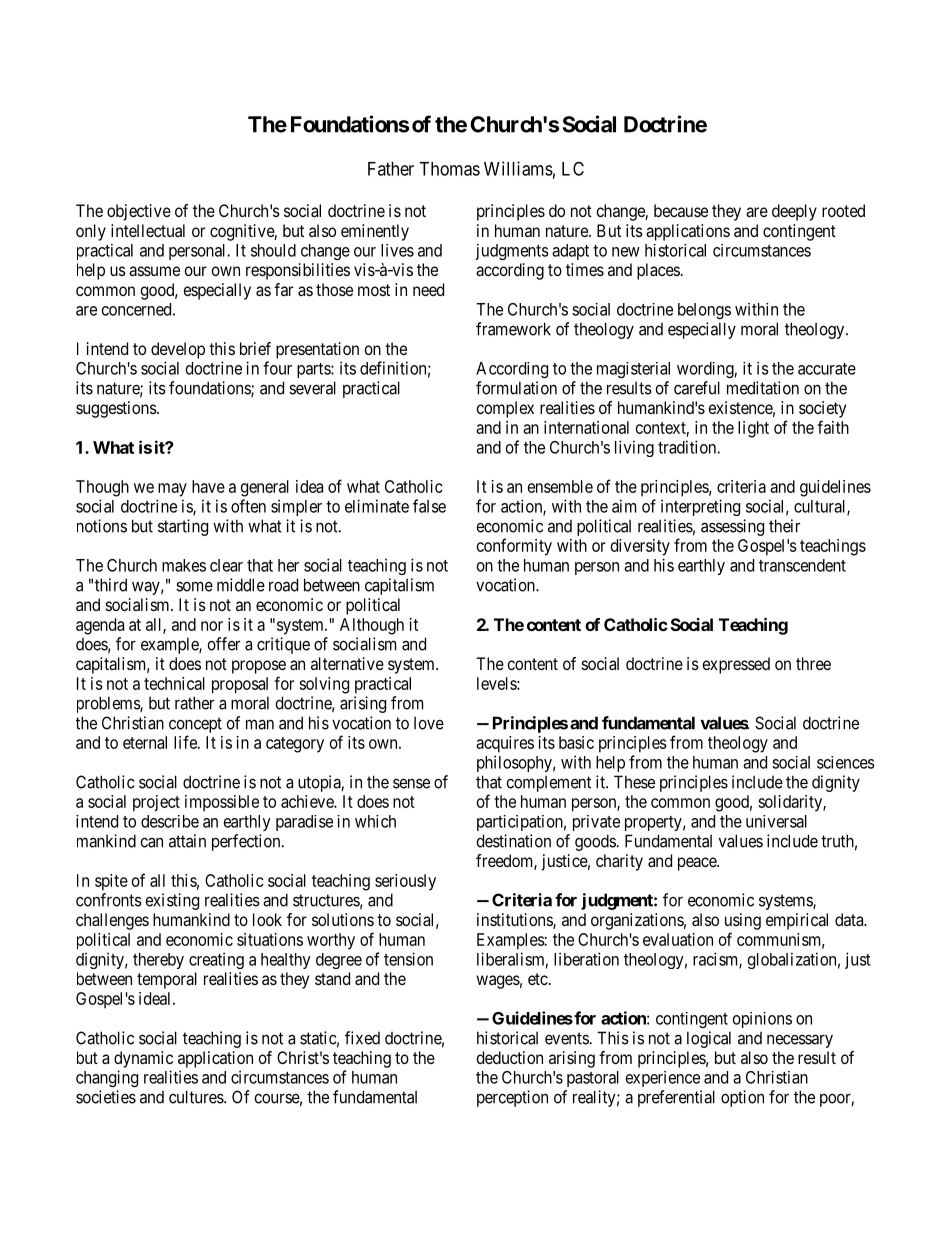  Describe the element at coordinates (449, 169) in the image. I see `Thomas` at that location.
